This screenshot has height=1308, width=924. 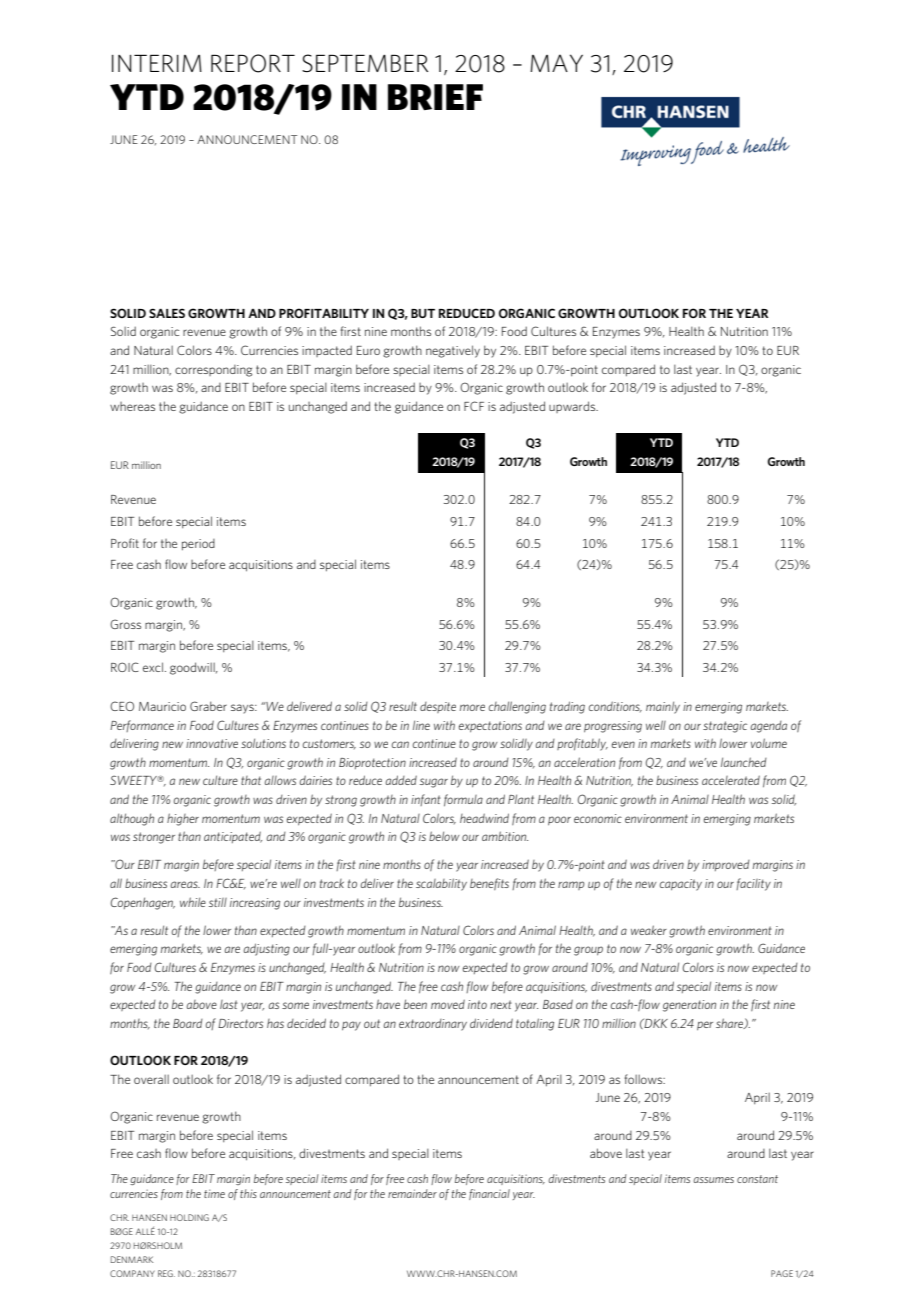 What do you see at coordinates (189, 1217) in the screenshot?
I see `HOLDING` at bounding box center [189, 1217].
